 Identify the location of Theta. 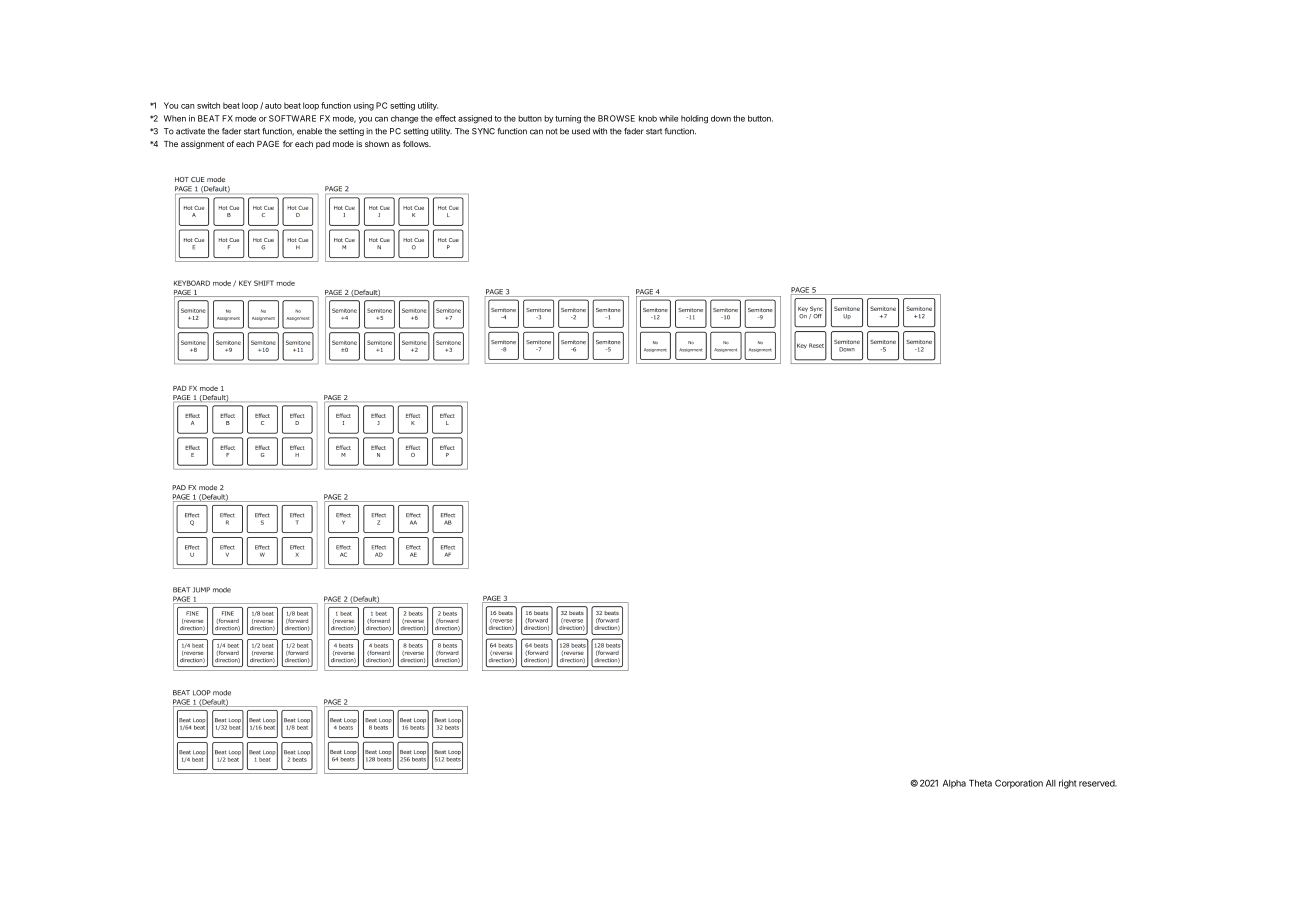
(980, 783).
